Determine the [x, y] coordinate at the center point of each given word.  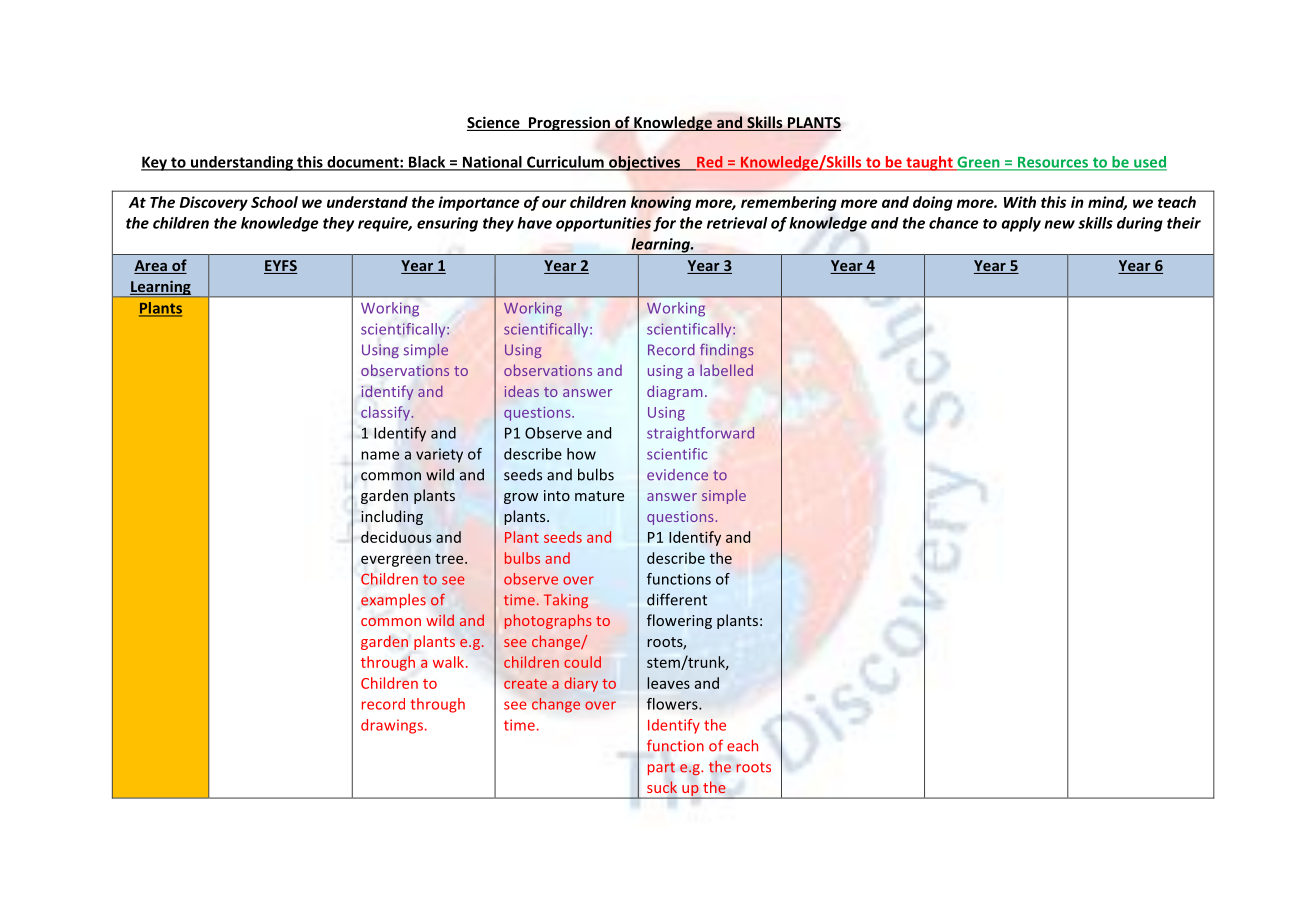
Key [155, 163]
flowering [679, 621]
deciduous [396, 537]
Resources [1053, 163]
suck [662, 787]
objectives [644, 163]
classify [386, 413]
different [677, 599]
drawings [392, 726]
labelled [726, 370]
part [661, 768]
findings [727, 351]
